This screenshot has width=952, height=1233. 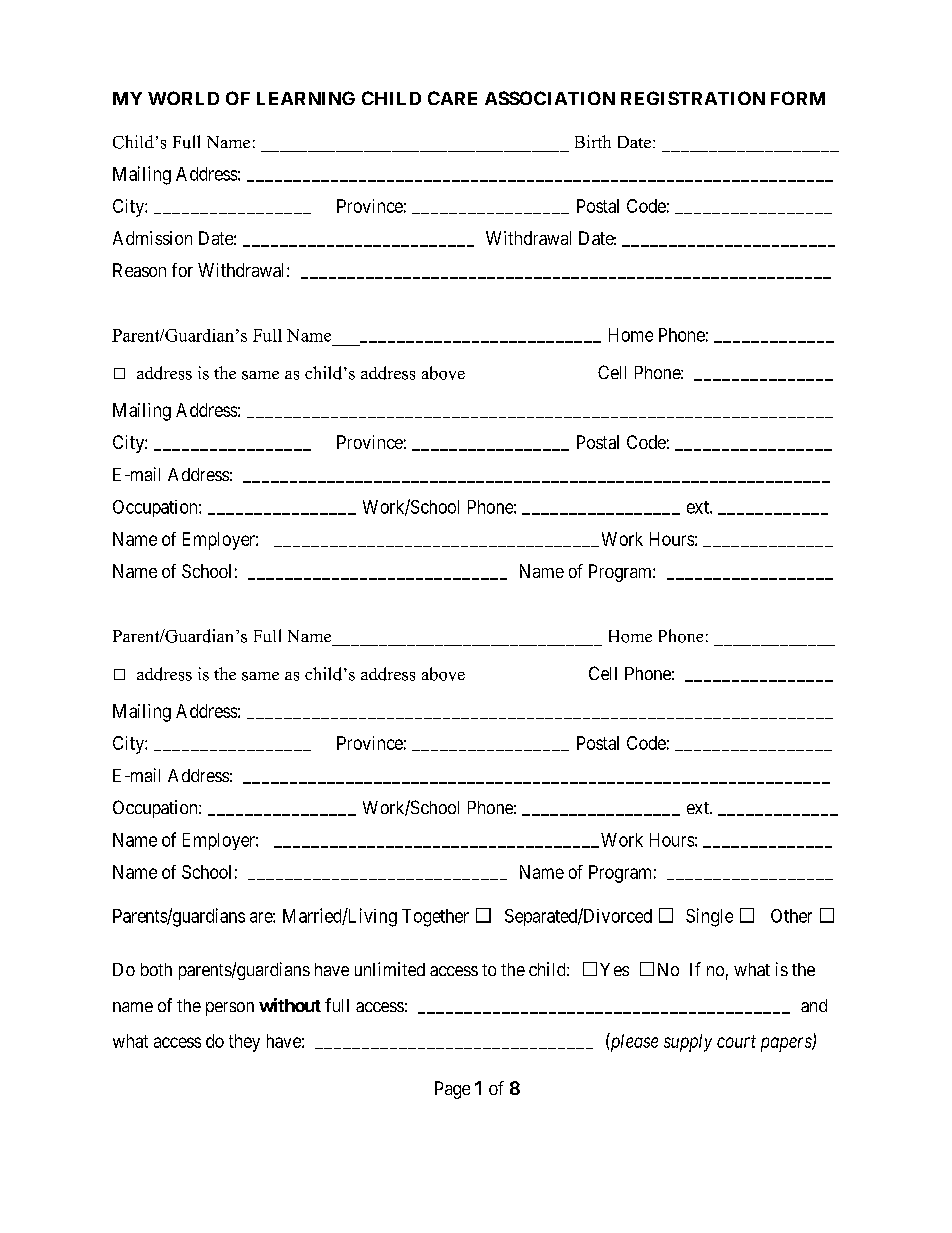 I want to click on Reason, so click(x=139, y=270).
